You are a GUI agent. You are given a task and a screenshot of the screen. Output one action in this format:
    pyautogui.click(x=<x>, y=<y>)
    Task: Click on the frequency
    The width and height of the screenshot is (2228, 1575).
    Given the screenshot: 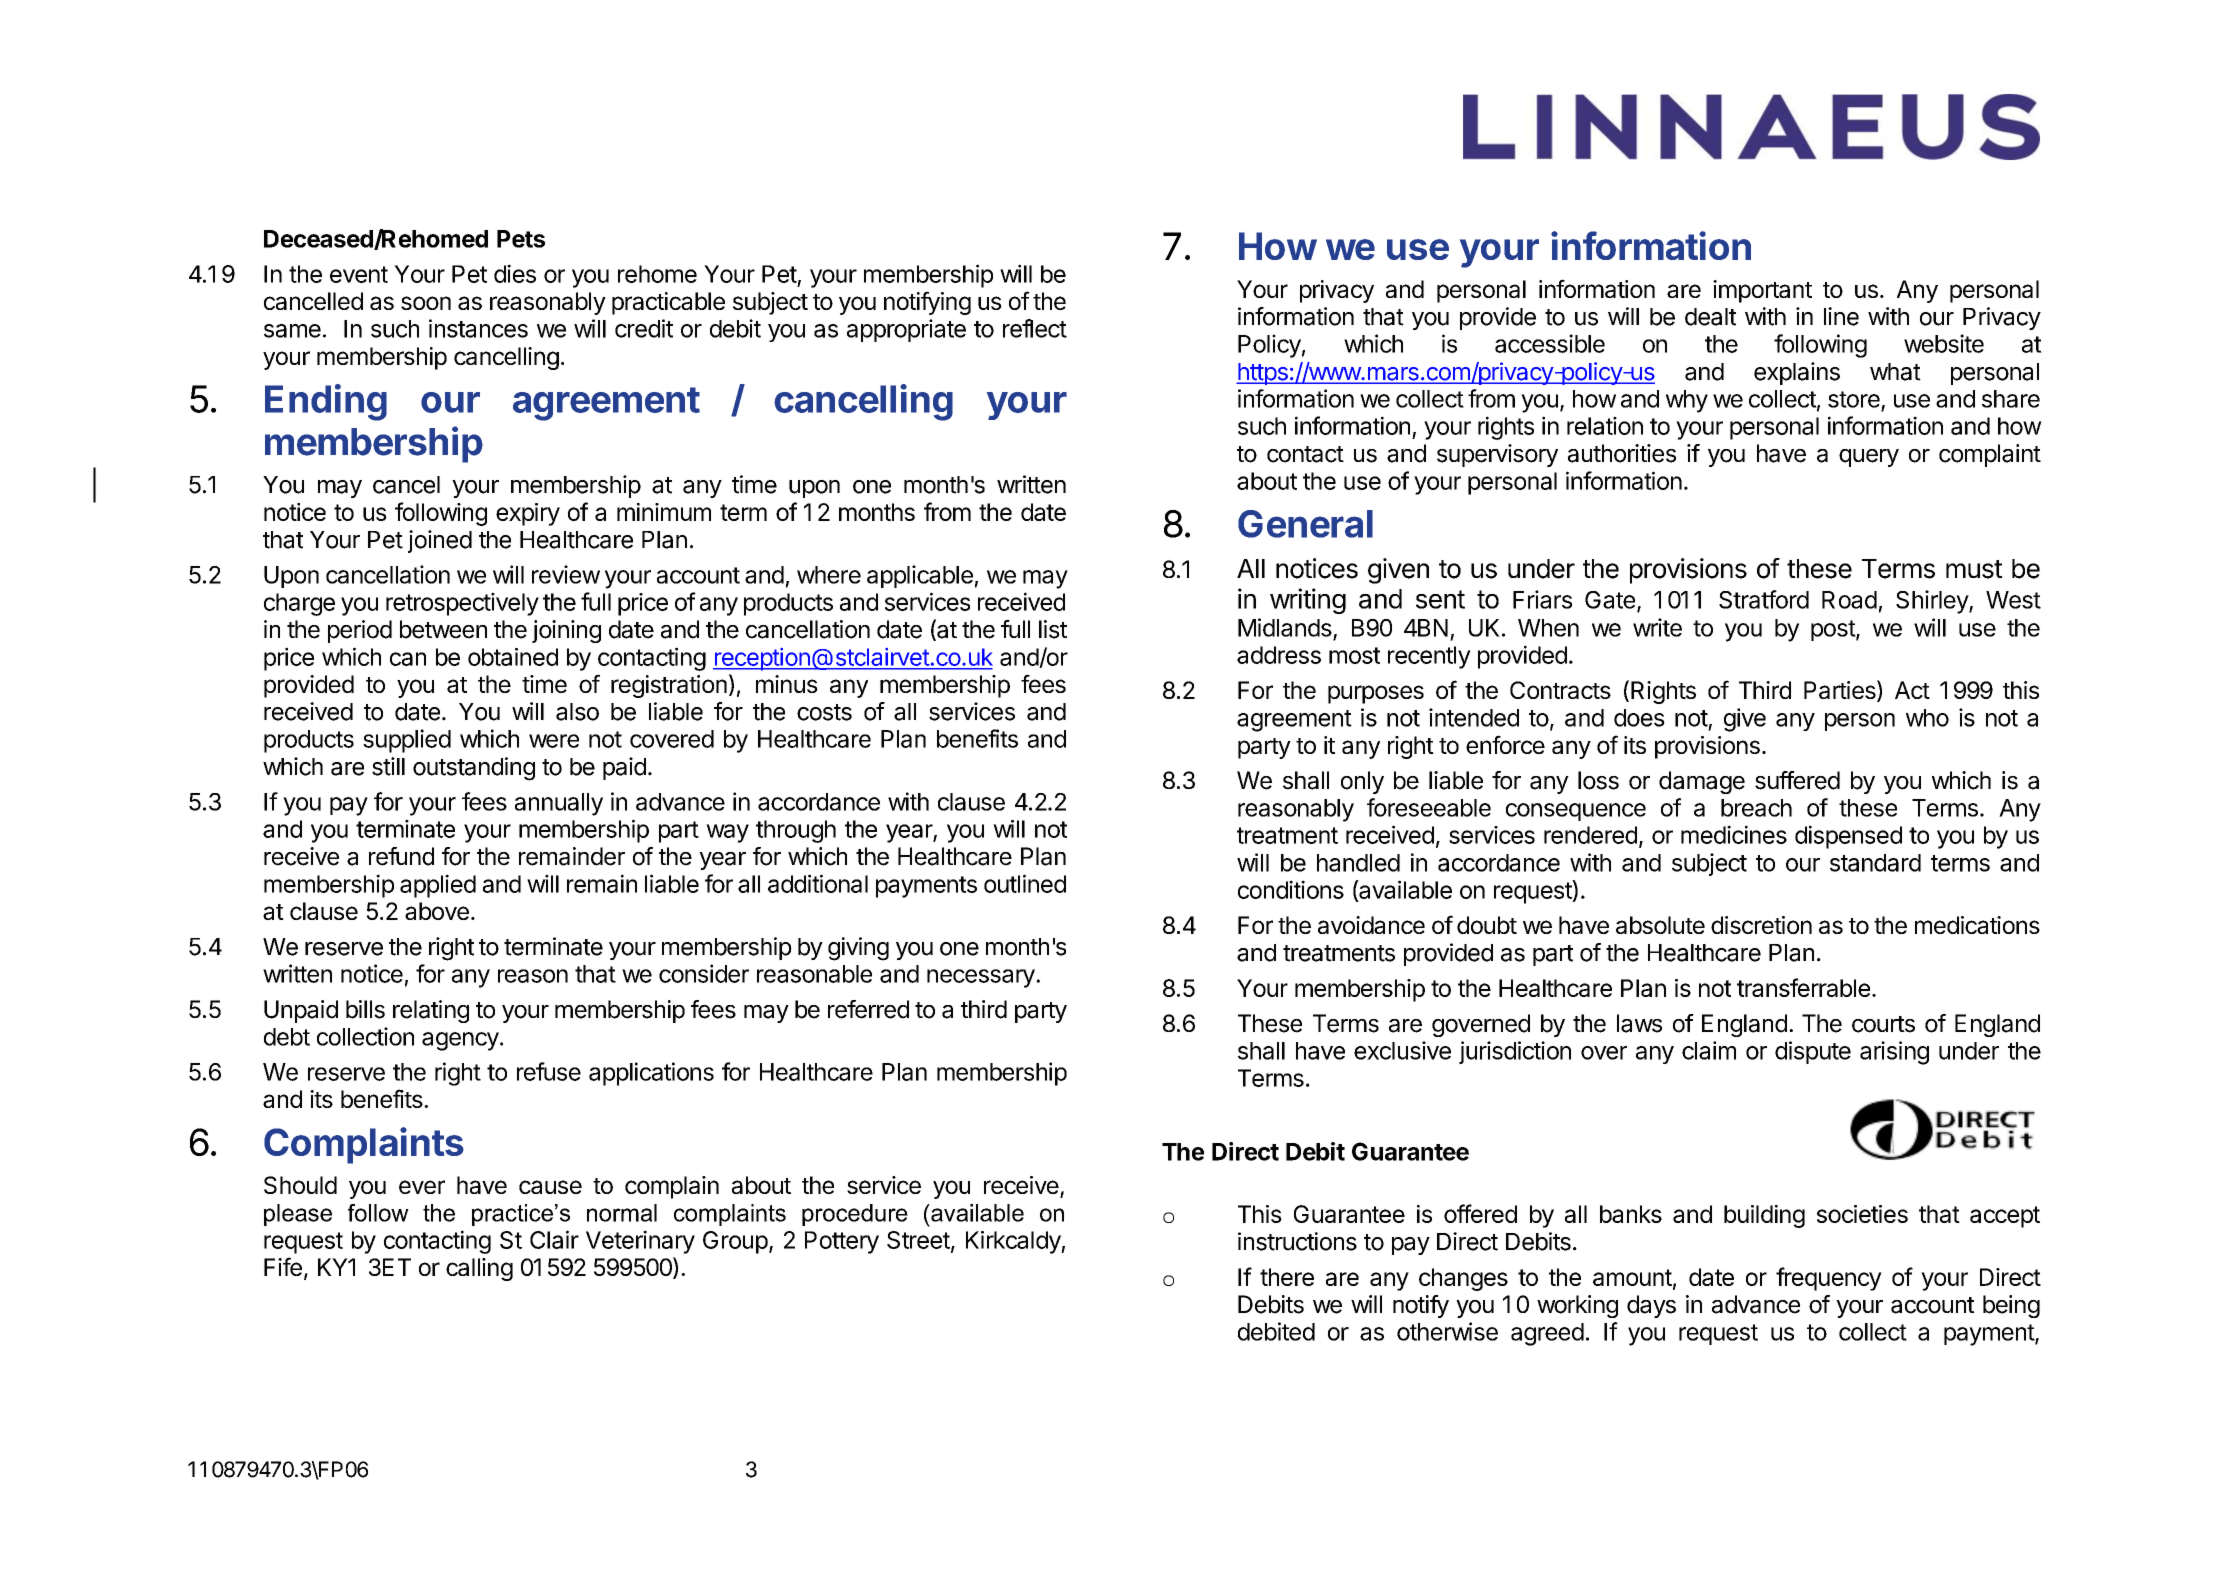 What is the action you would take?
    pyautogui.click(x=1829, y=1279)
